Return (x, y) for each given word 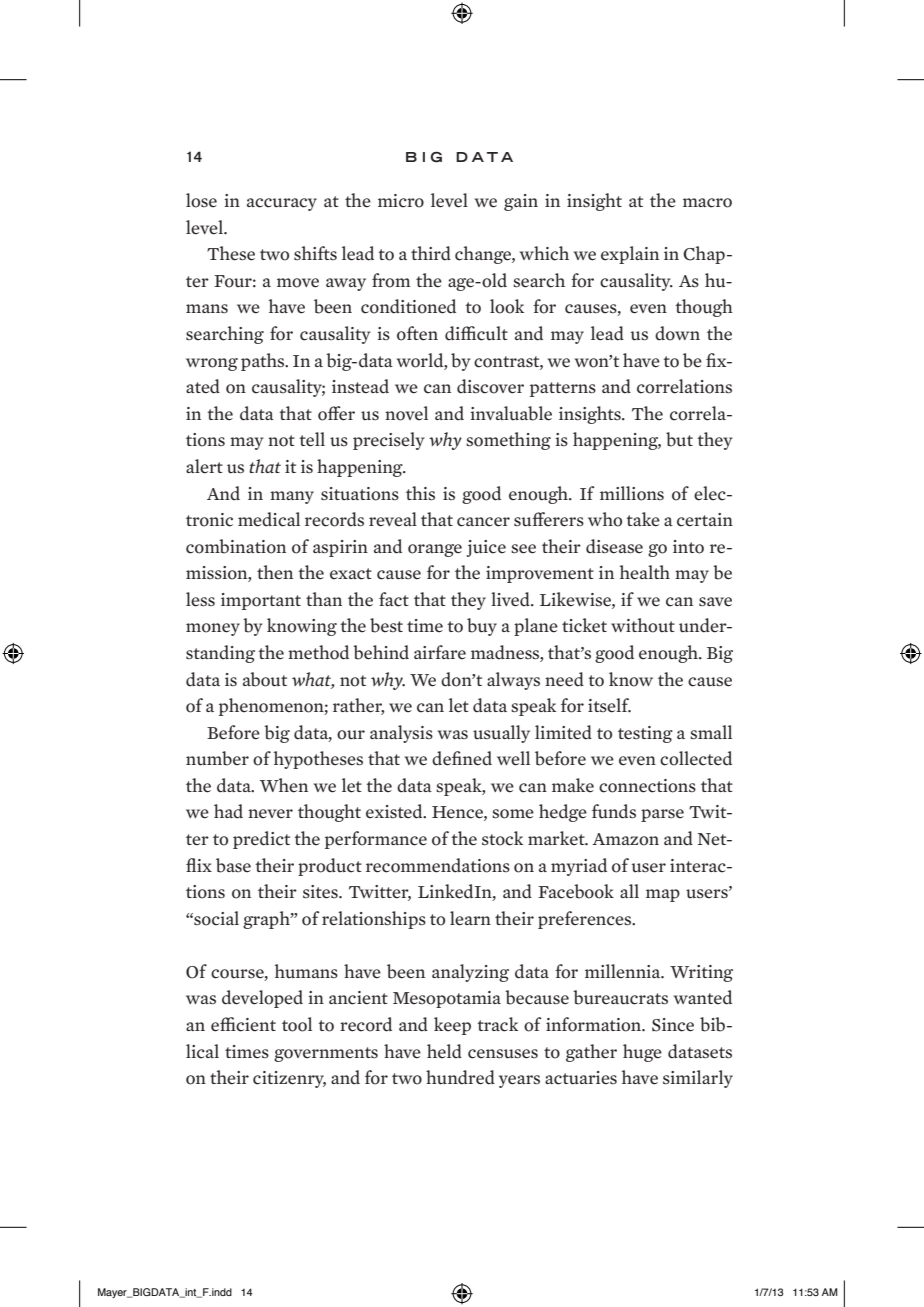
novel (406, 413)
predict (261, 840)
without (643, 625)
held (444, 1051)
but (679, 439)
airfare (440, 652)
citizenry (289, 1079)
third (431, 253)
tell (312, 439)
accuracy (282, 204)
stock (502, 838)
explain (630, 255)
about (265, 679)
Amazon (625, 839)
